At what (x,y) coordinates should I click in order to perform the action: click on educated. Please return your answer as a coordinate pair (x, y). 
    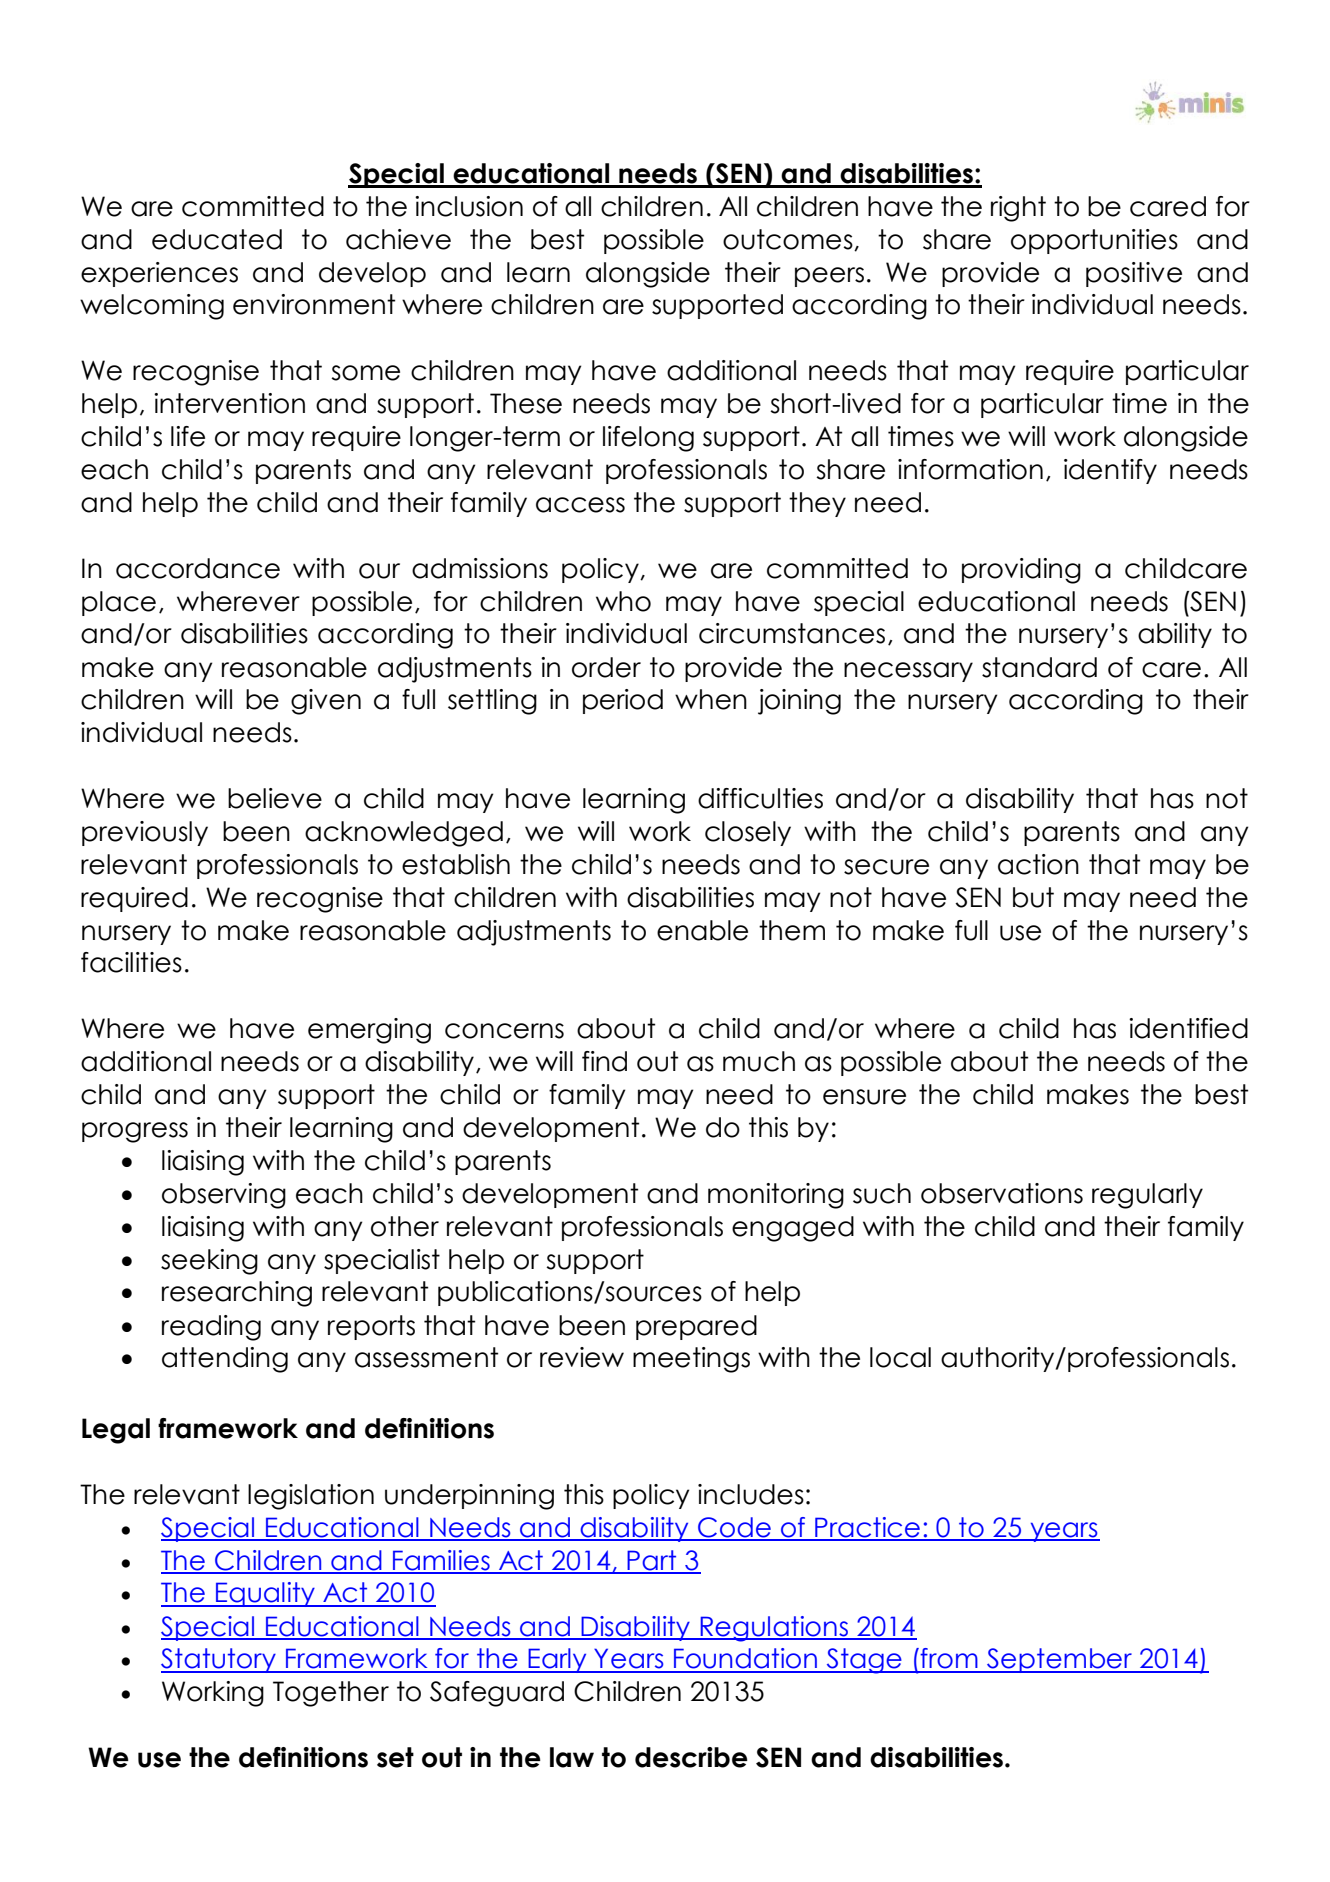
    Looking at the image, I should click on (217, 239).
